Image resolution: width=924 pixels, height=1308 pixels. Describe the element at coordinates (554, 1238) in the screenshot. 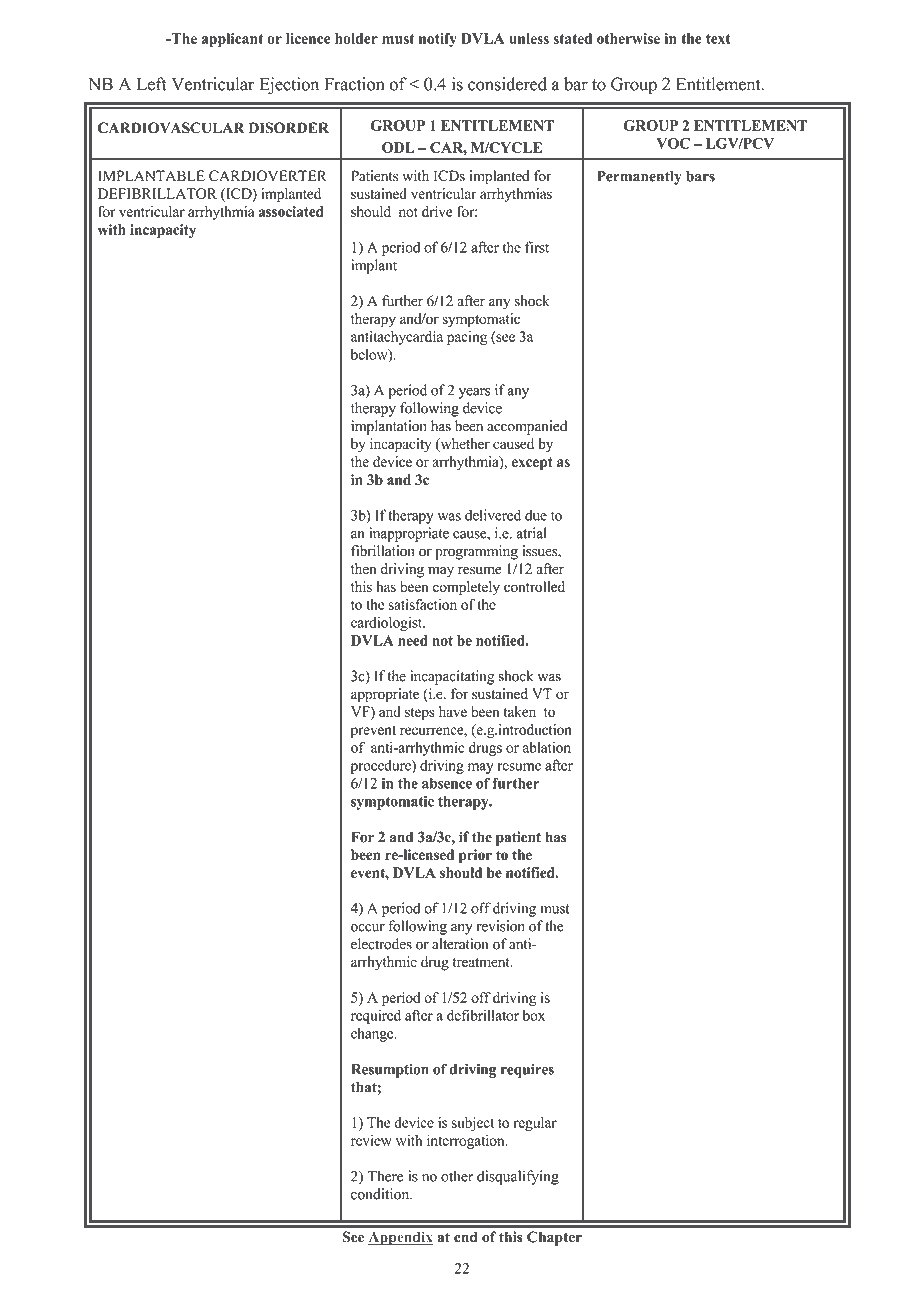

I see `Chapter` at that location.
